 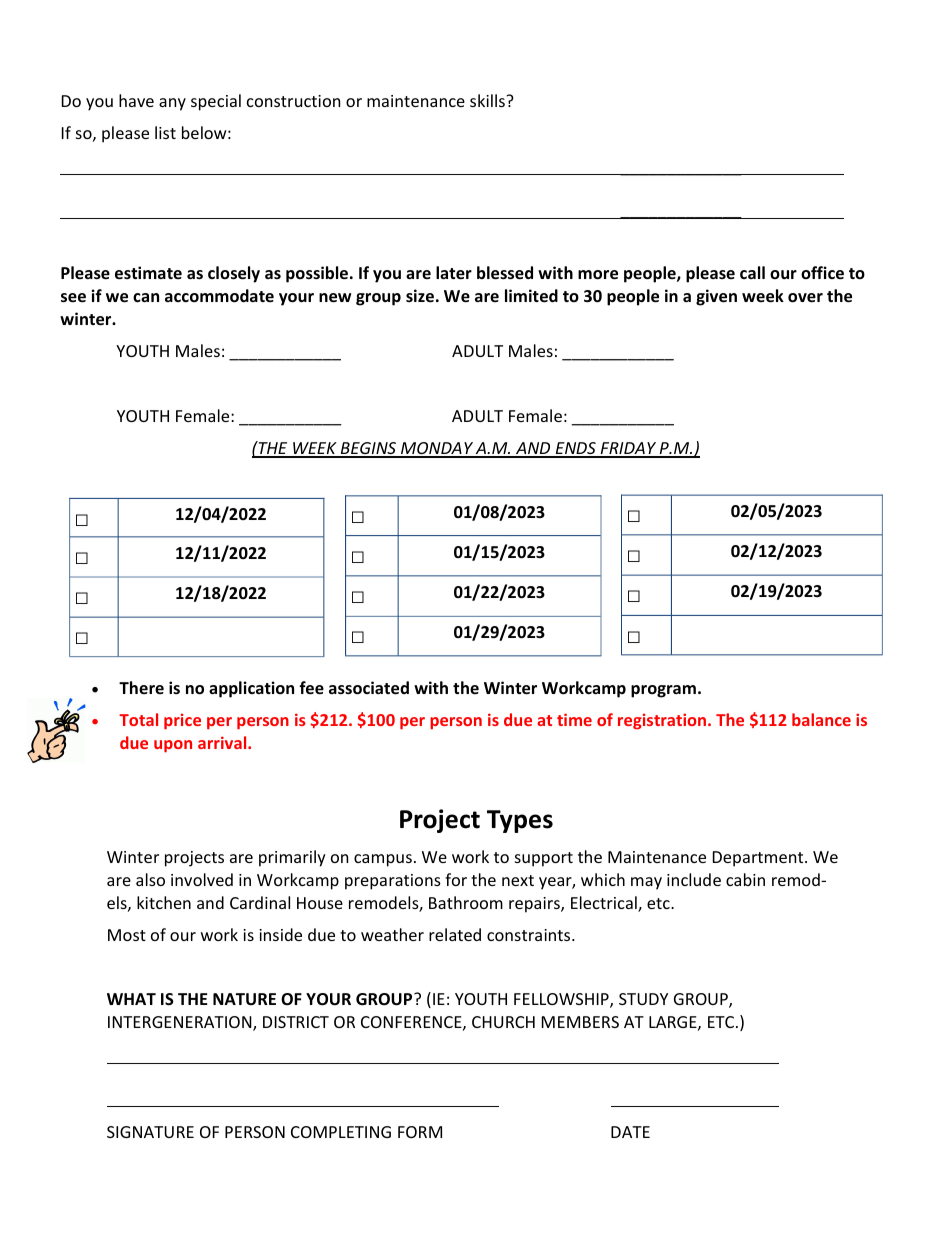 What do you see at coordinates (488, 100) in the screenshot?
I see `skills` at bounding box center [488, 100].
